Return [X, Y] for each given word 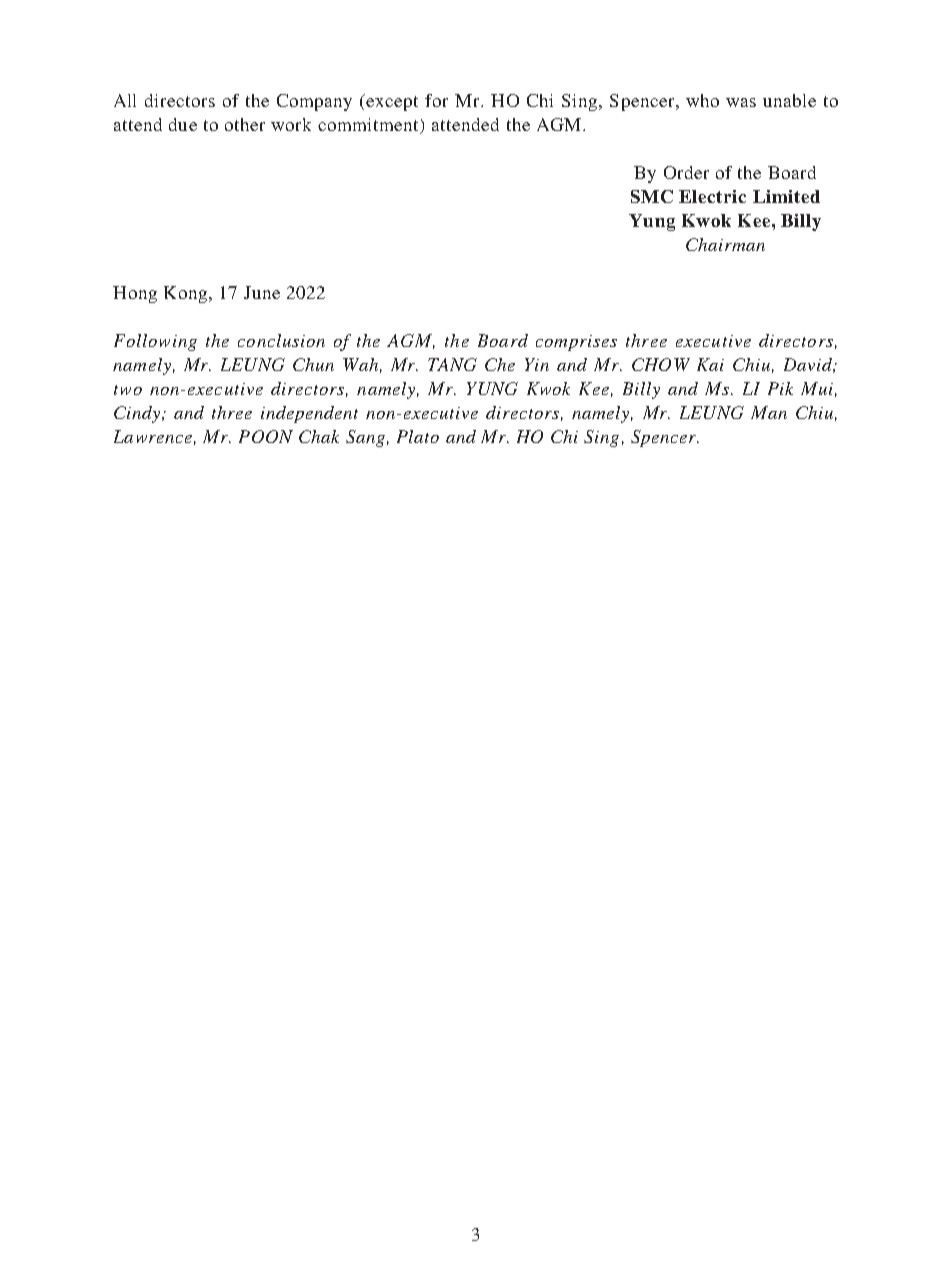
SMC [652, 196]
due [183, 124]
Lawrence [153, 436]
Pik [780, 388]
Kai [710, 364]
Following [155, 342]
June [262, 292]
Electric [712, 196]
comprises [576, 343]
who [702, 100]
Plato [418, 436]
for [436, 100]
